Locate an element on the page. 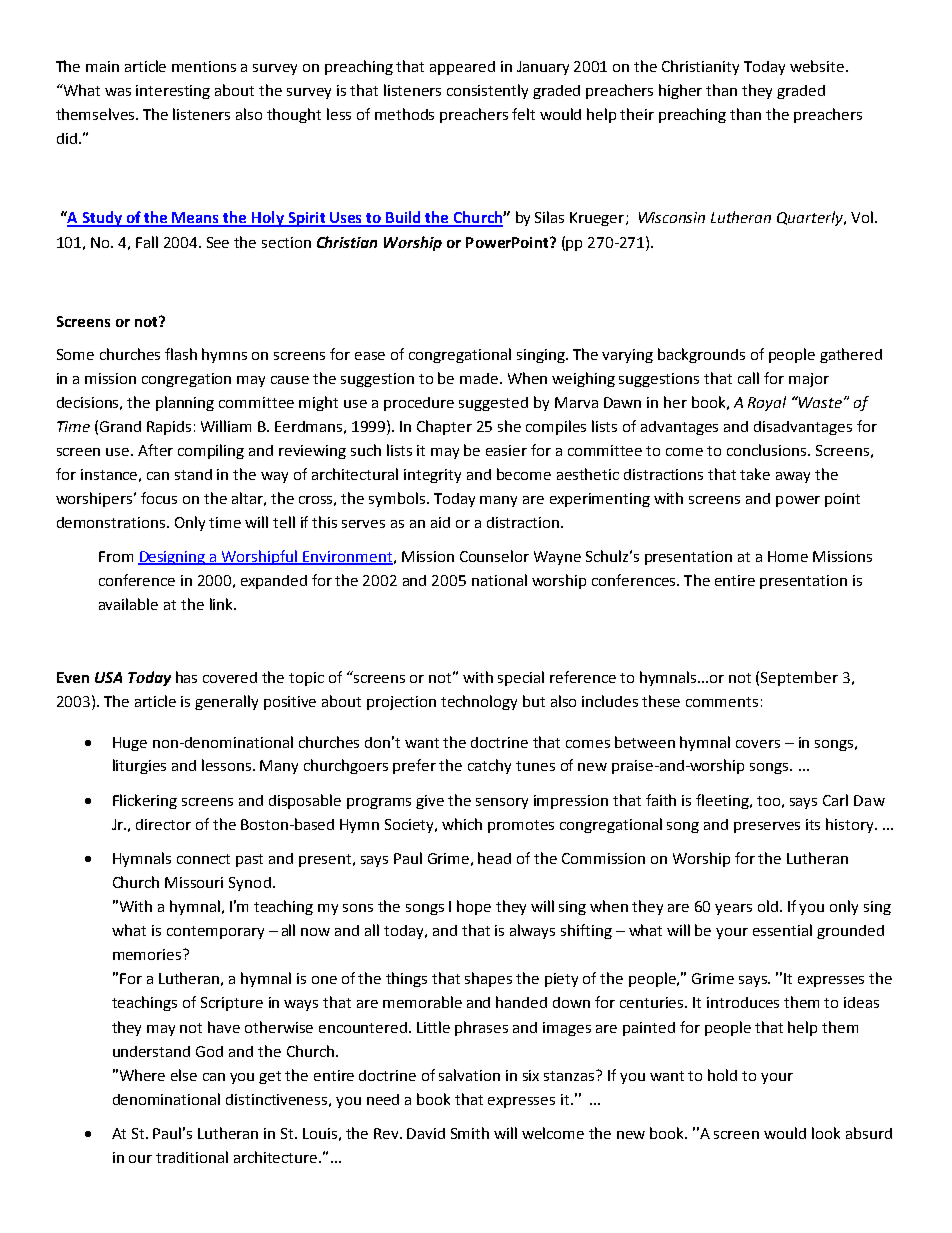 Image resolution: width=952 pixels, height=1233 pixels. years is located at coordinates (733, 909).
